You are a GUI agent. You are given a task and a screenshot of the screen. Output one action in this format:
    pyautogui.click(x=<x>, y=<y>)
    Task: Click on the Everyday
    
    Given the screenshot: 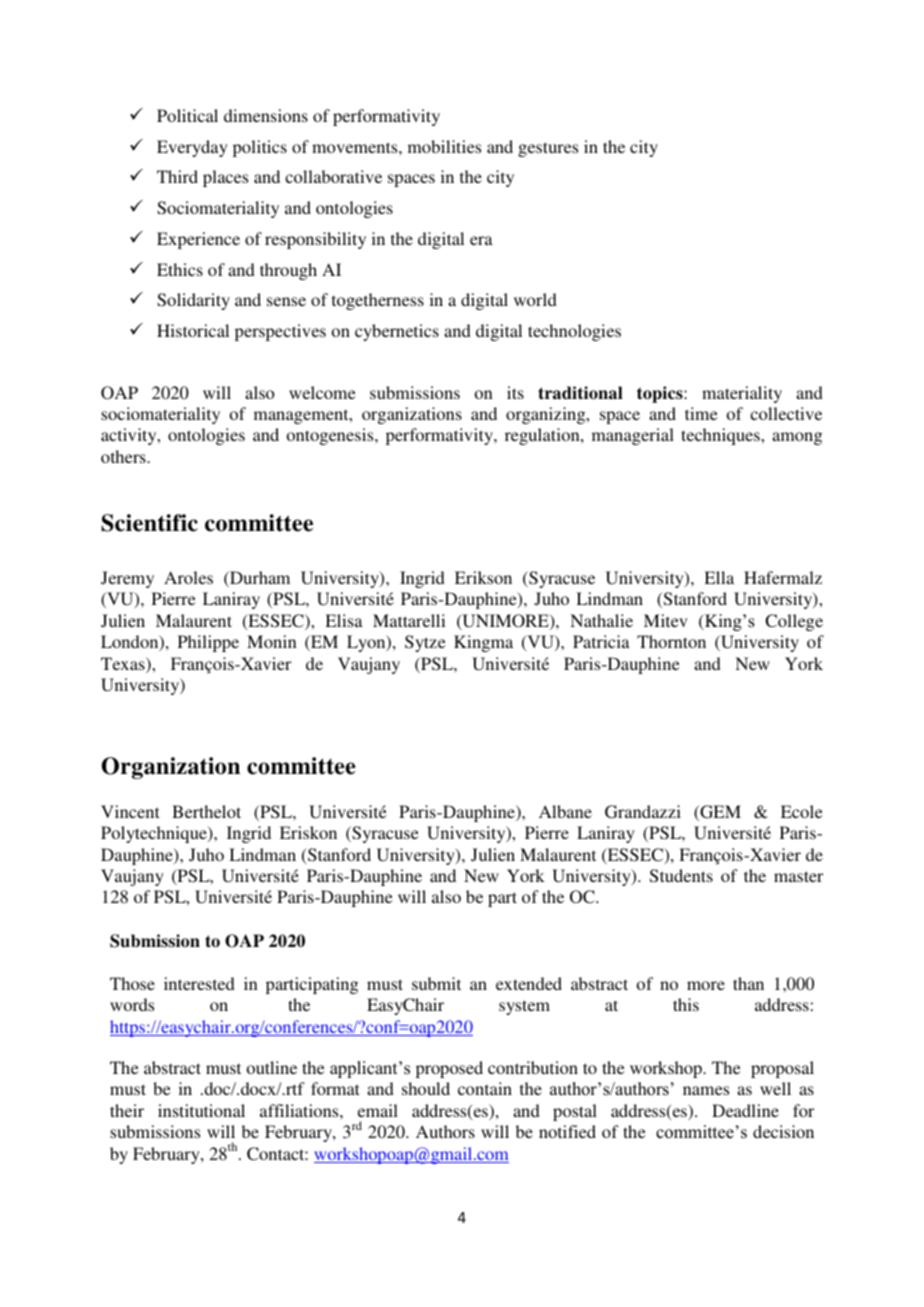 What is the action you would take?
    pyautogui.click(x=192, y=148)
